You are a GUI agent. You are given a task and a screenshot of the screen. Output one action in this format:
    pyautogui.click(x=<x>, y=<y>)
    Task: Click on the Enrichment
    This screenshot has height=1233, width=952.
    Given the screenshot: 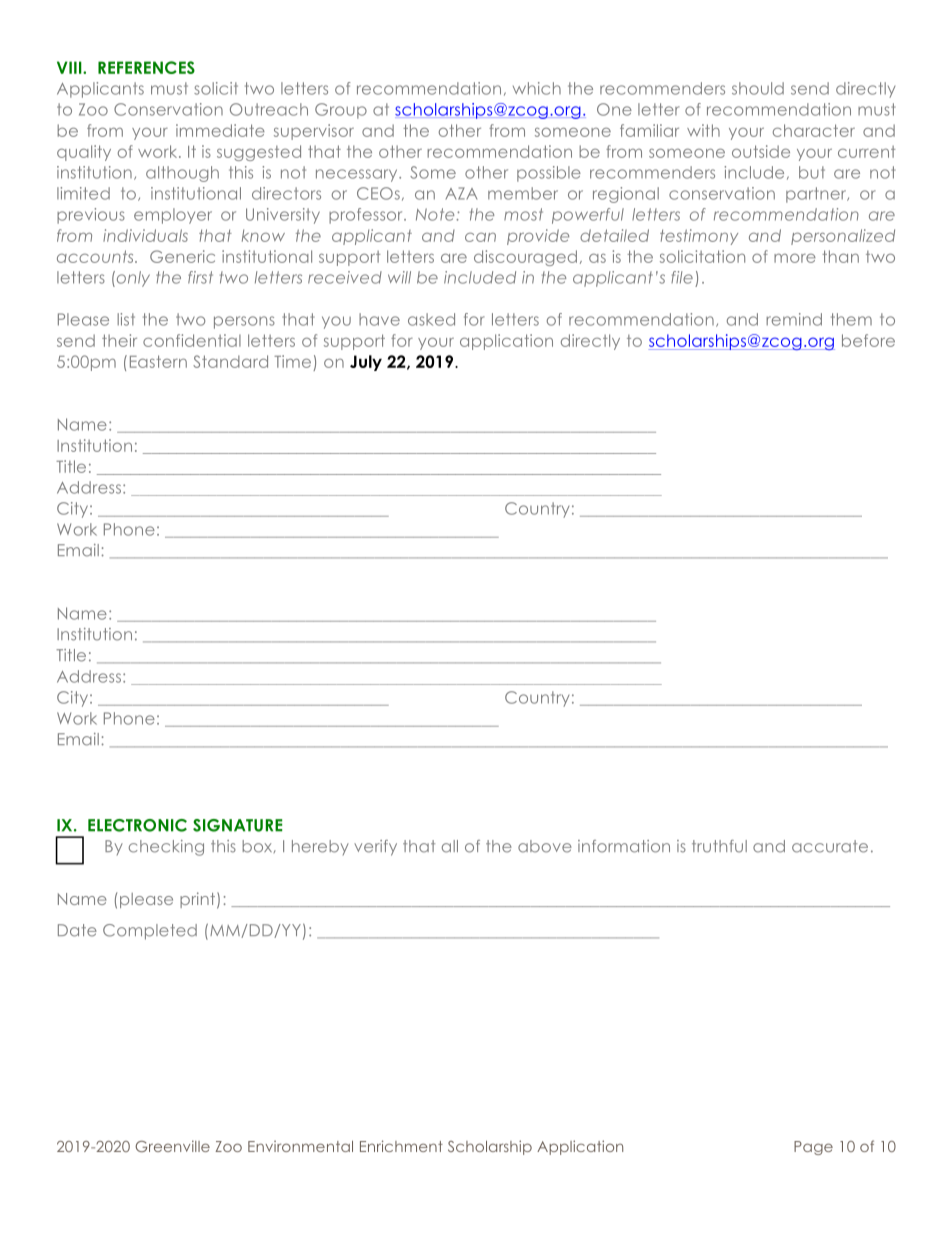 What is the action you would take?
    pyautogui.click(x=401, y=1146)
